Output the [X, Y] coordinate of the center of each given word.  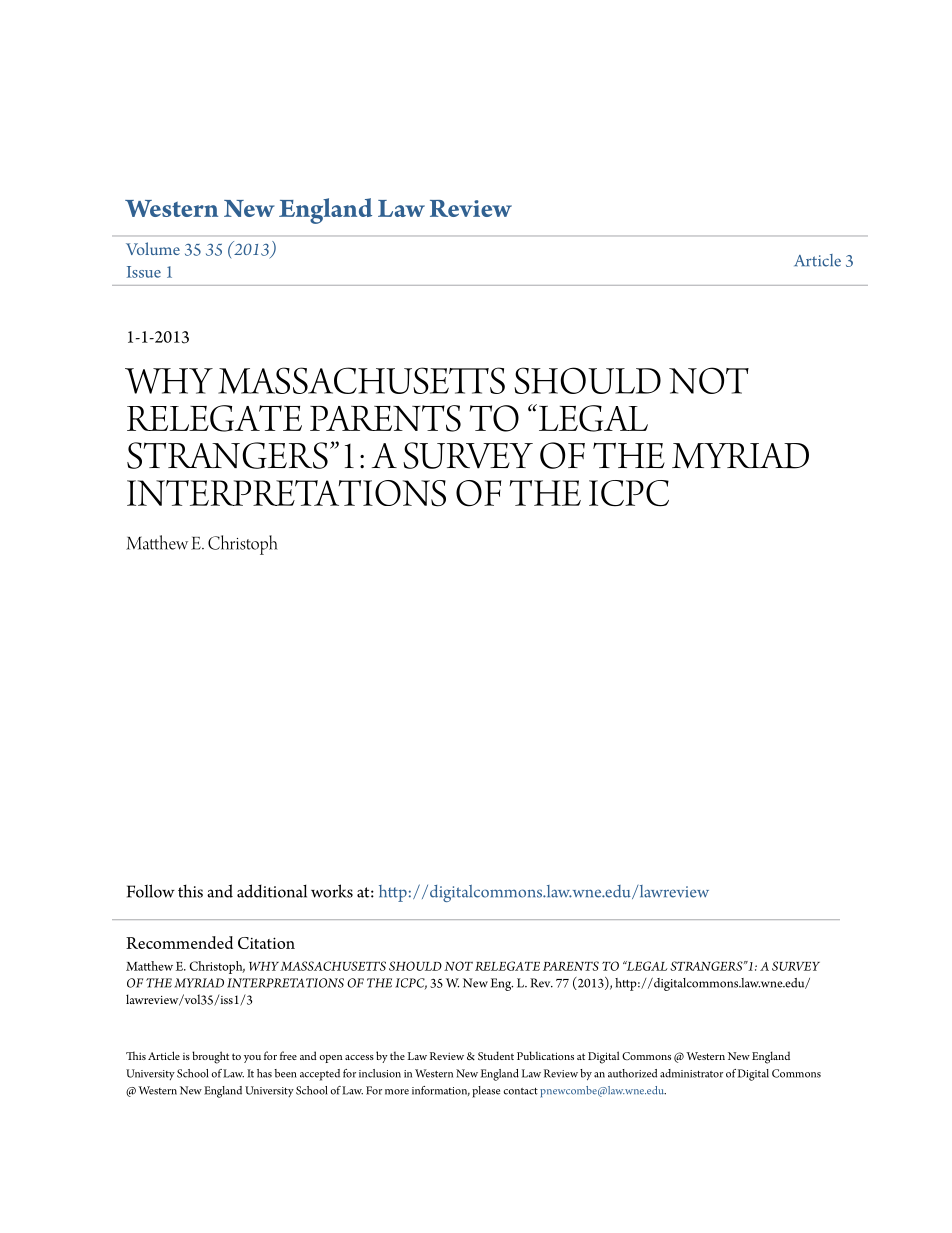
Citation [266, 943]
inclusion [380, 1073]
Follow [151, 891]
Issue [144, 272]
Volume [153, 248]
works [332, 891]
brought [210, 1057]
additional [272, 891]
